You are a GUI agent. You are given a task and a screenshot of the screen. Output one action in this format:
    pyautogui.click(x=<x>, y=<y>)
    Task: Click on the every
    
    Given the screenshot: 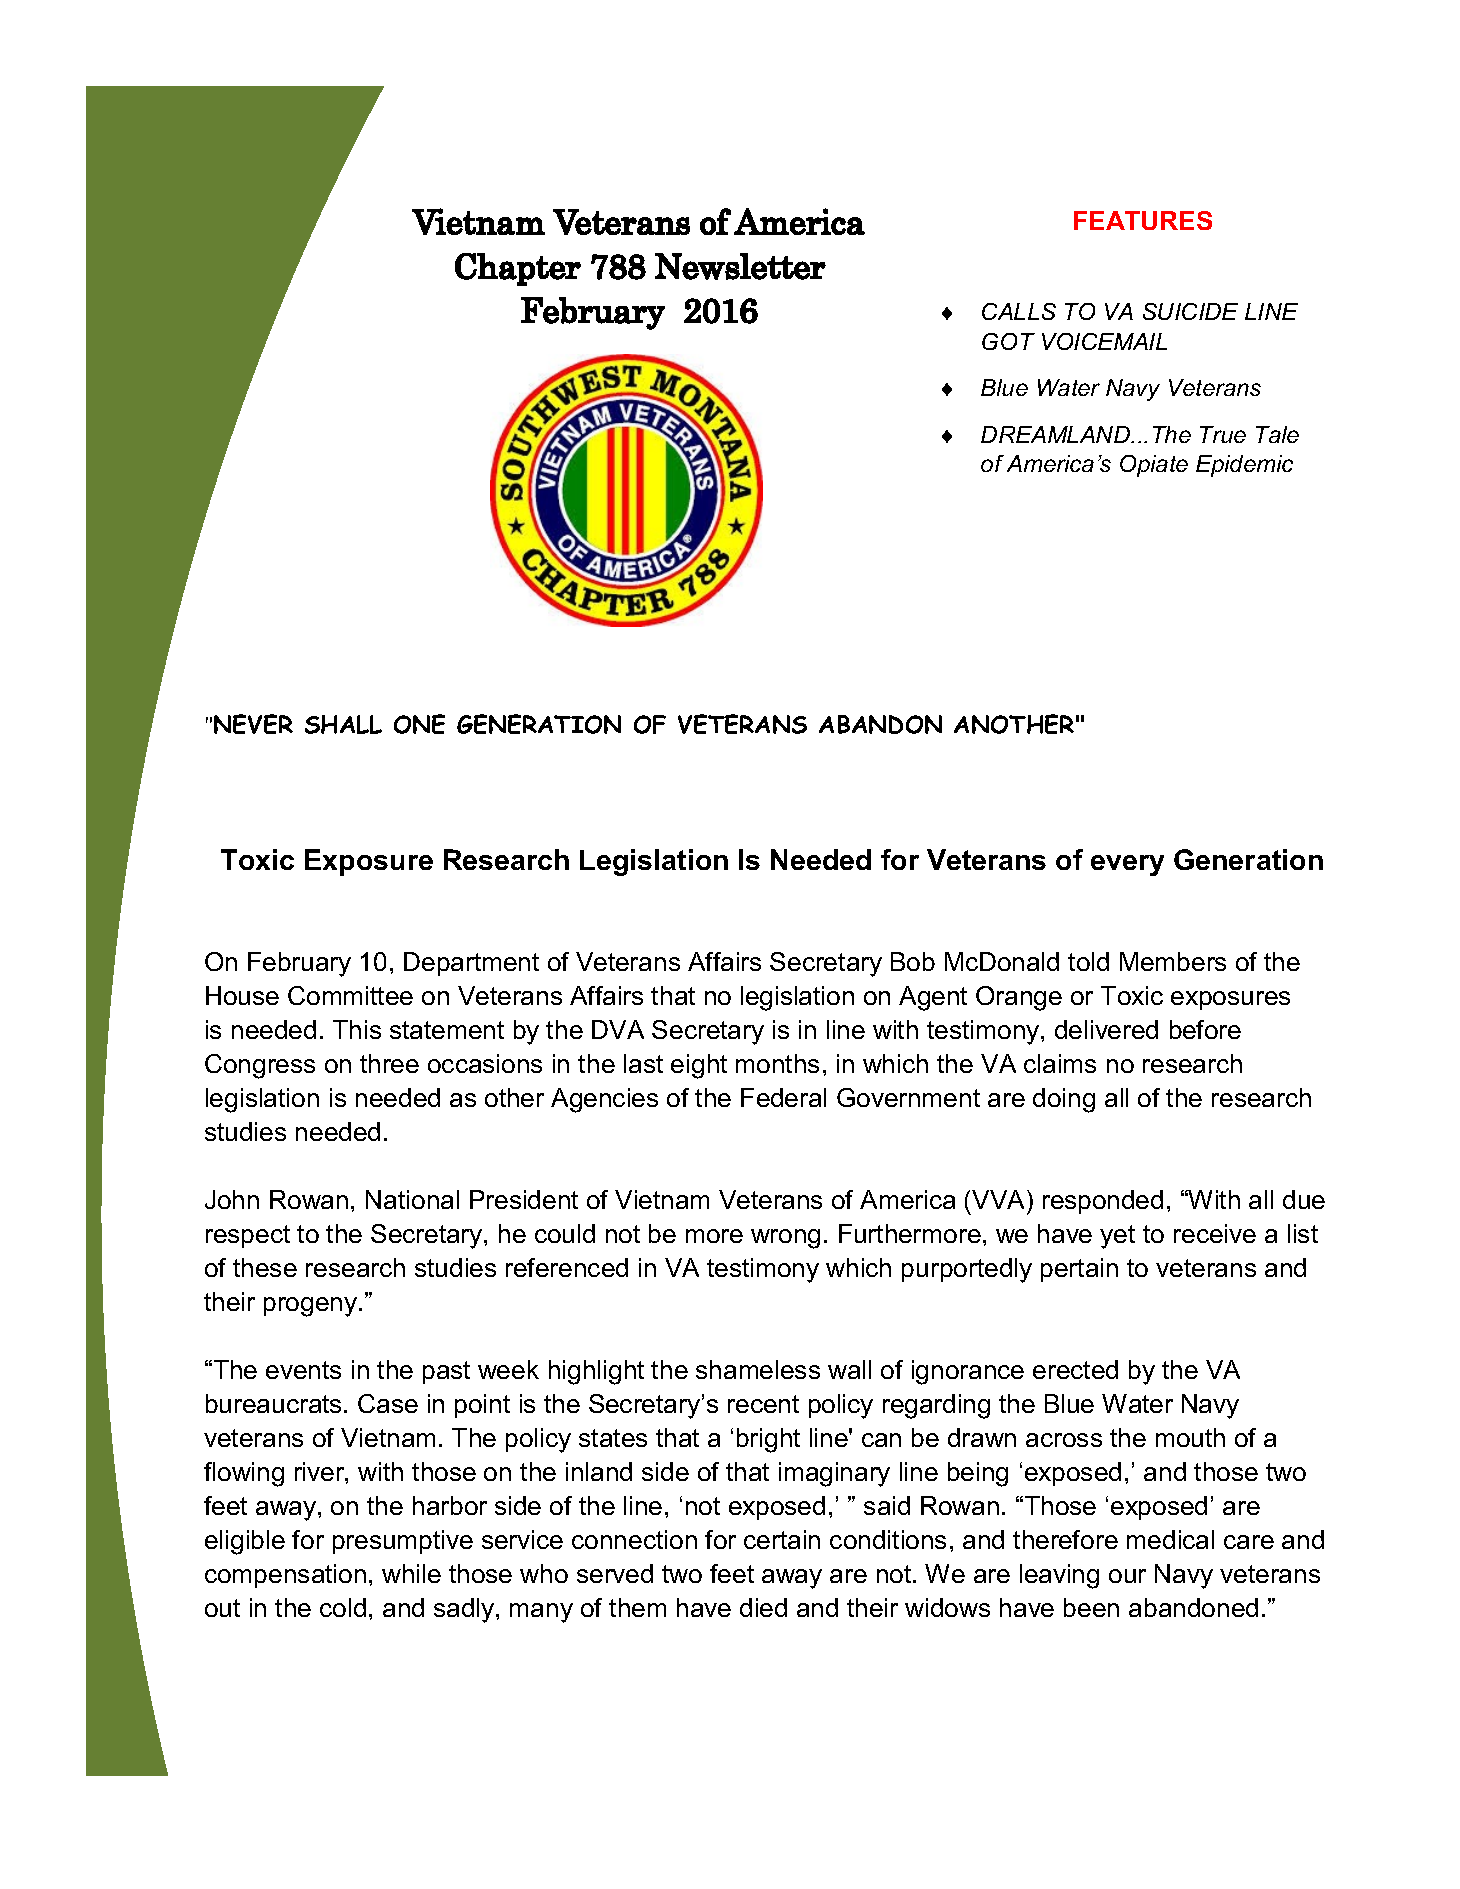 What is the action you would take?
    pyautogui.click(x=1127, y=865)
